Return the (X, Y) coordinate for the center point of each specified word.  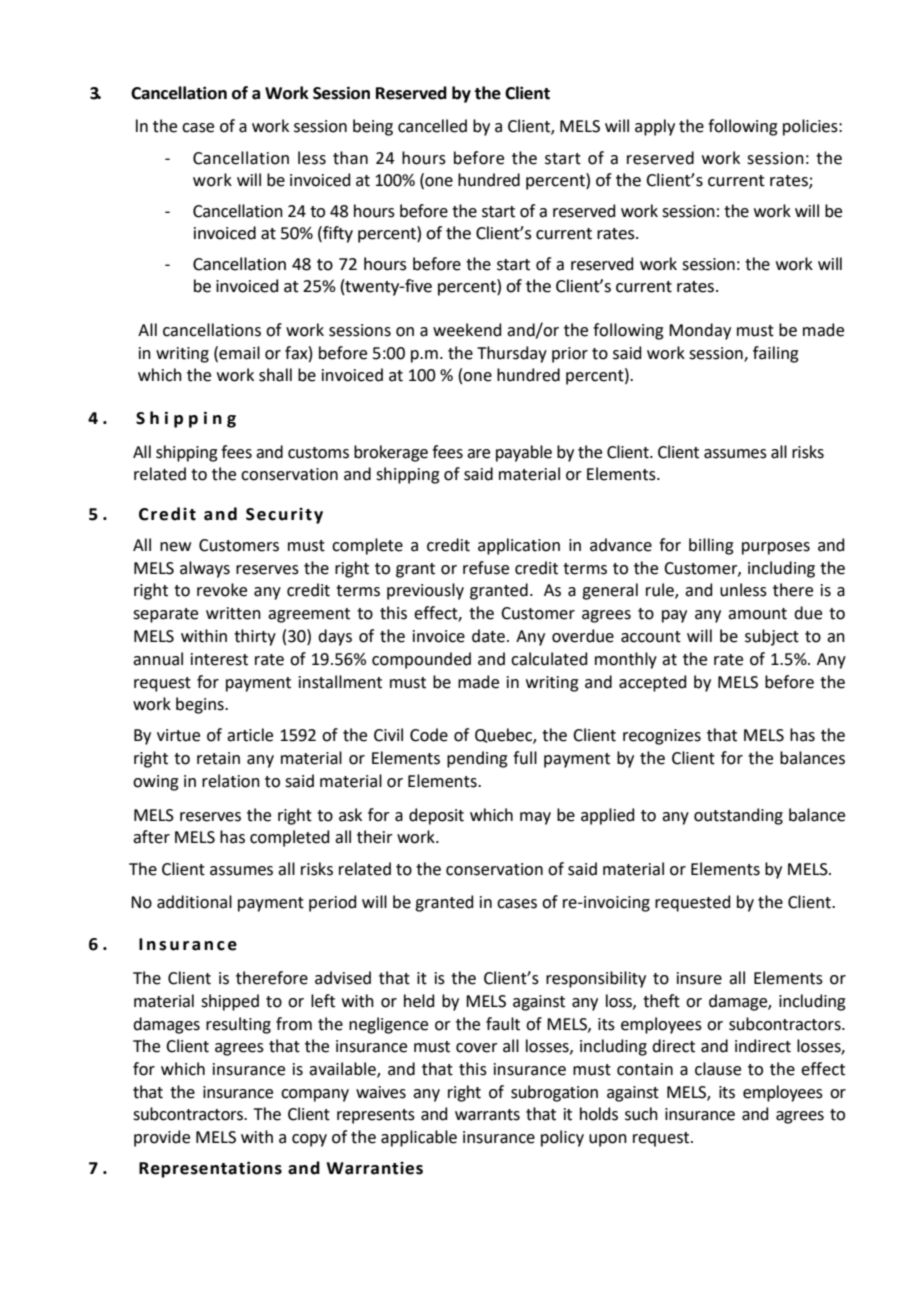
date (488, 636)
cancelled (432, 126)
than (350, 158)
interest (219, 659)
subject (772, 637)
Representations (210, 1169)
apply (655, 127)
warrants (487, 1115)
